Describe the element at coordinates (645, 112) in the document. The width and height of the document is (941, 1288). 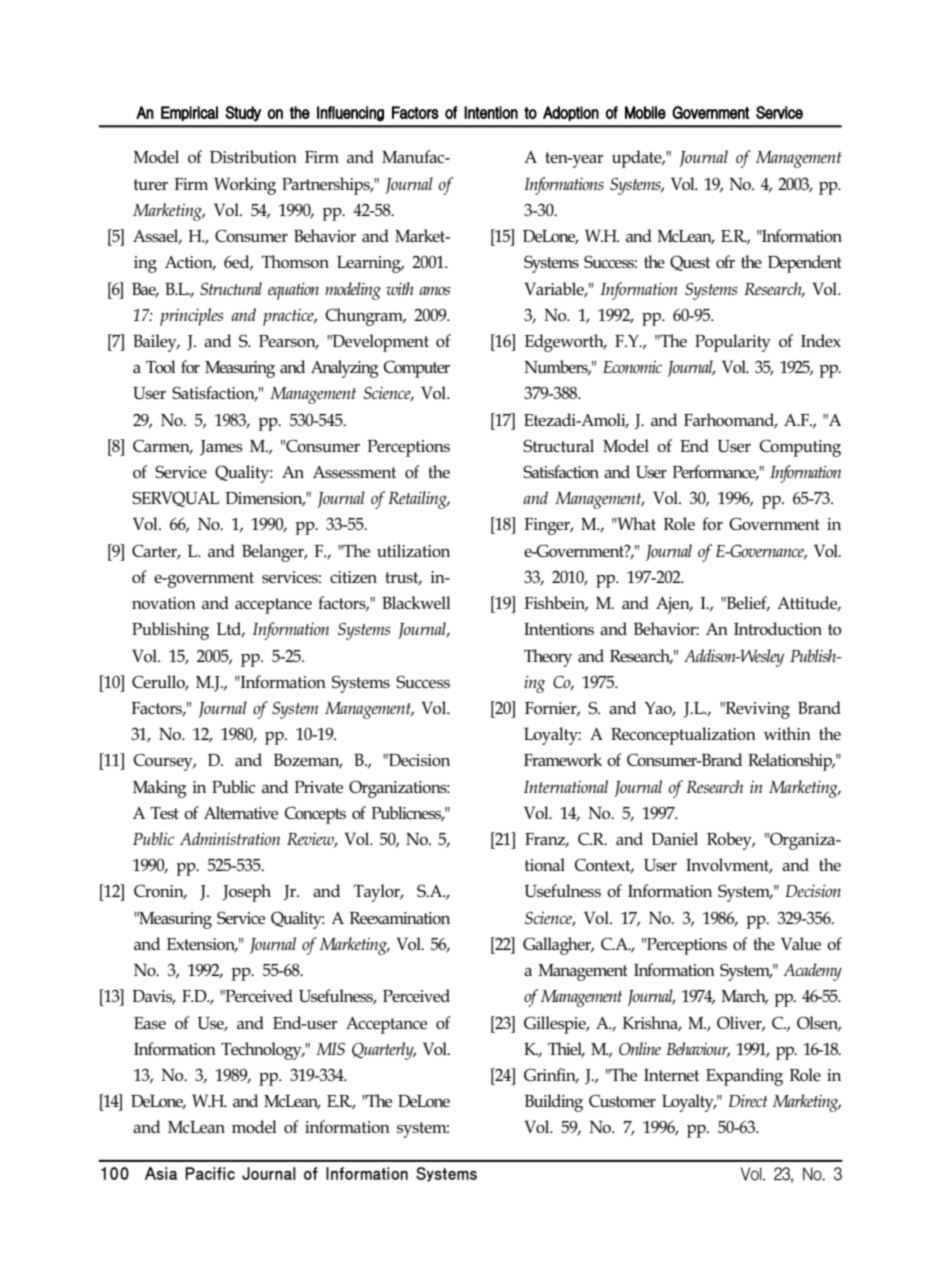
I see `Mobile` at that location.
